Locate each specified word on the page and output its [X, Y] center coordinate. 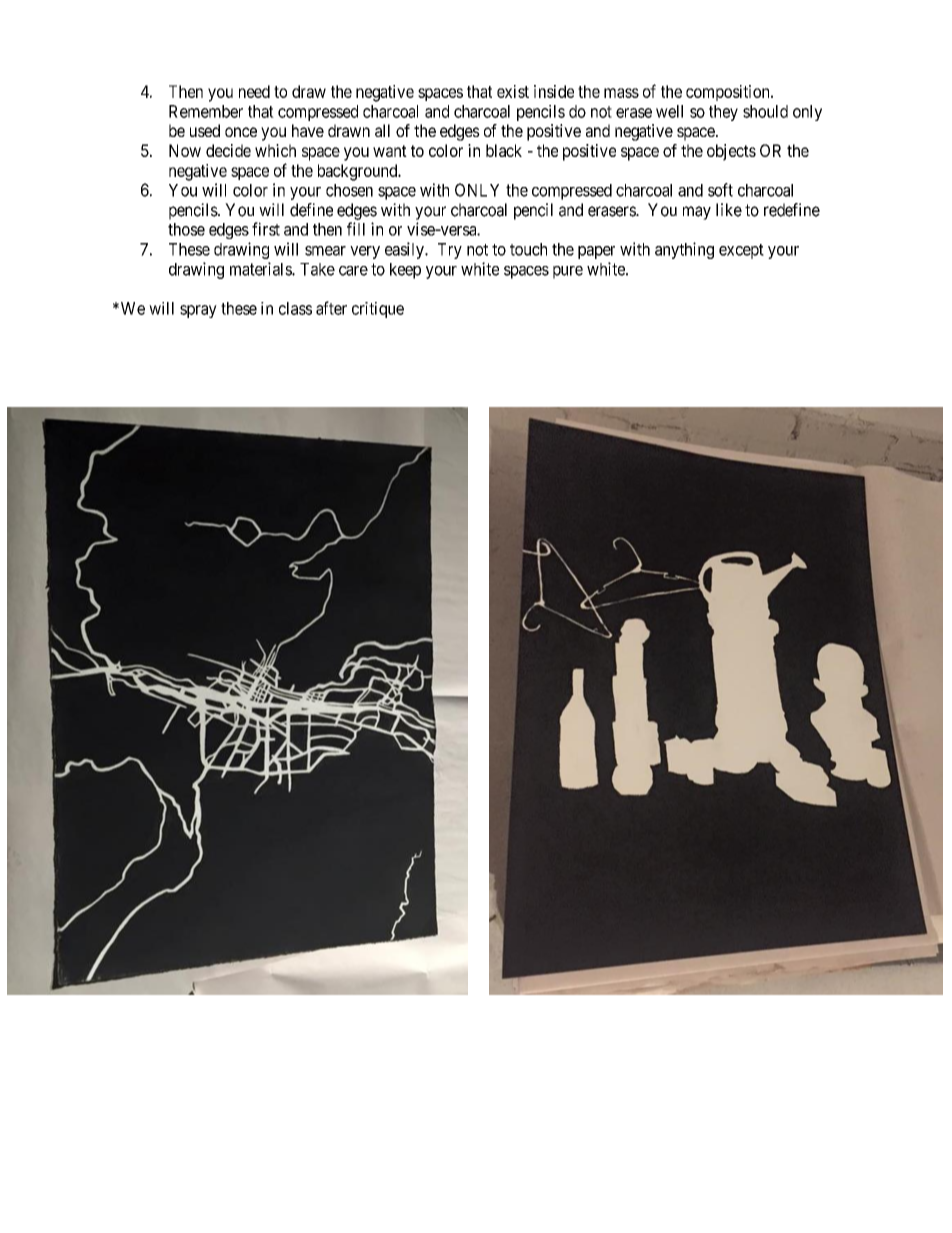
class [295, 308]
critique [378, 310]
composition [729, 93]
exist [513, 91]
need [254, 91]
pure [568, 272]
